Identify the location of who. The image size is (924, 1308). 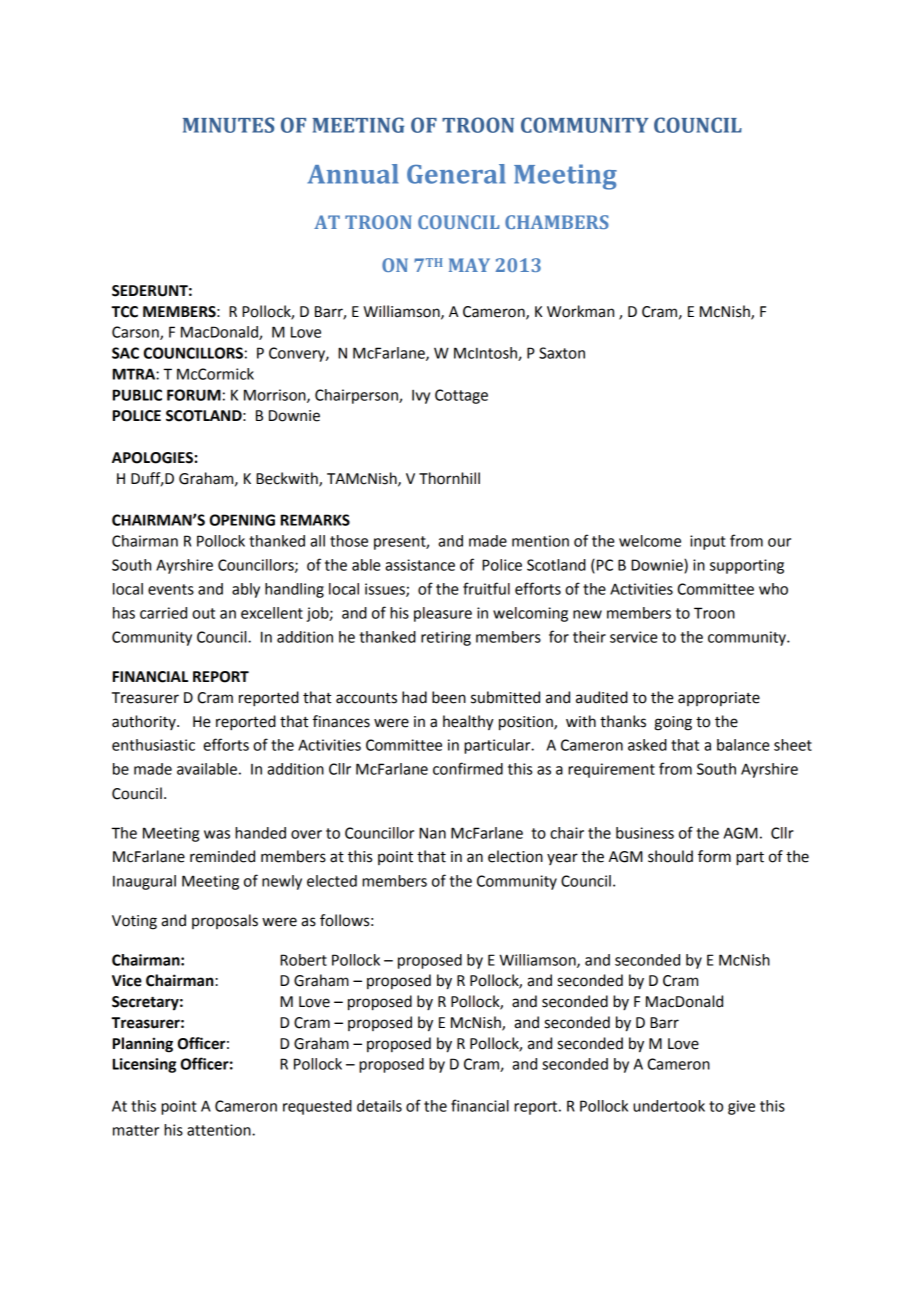
(773, 589).
